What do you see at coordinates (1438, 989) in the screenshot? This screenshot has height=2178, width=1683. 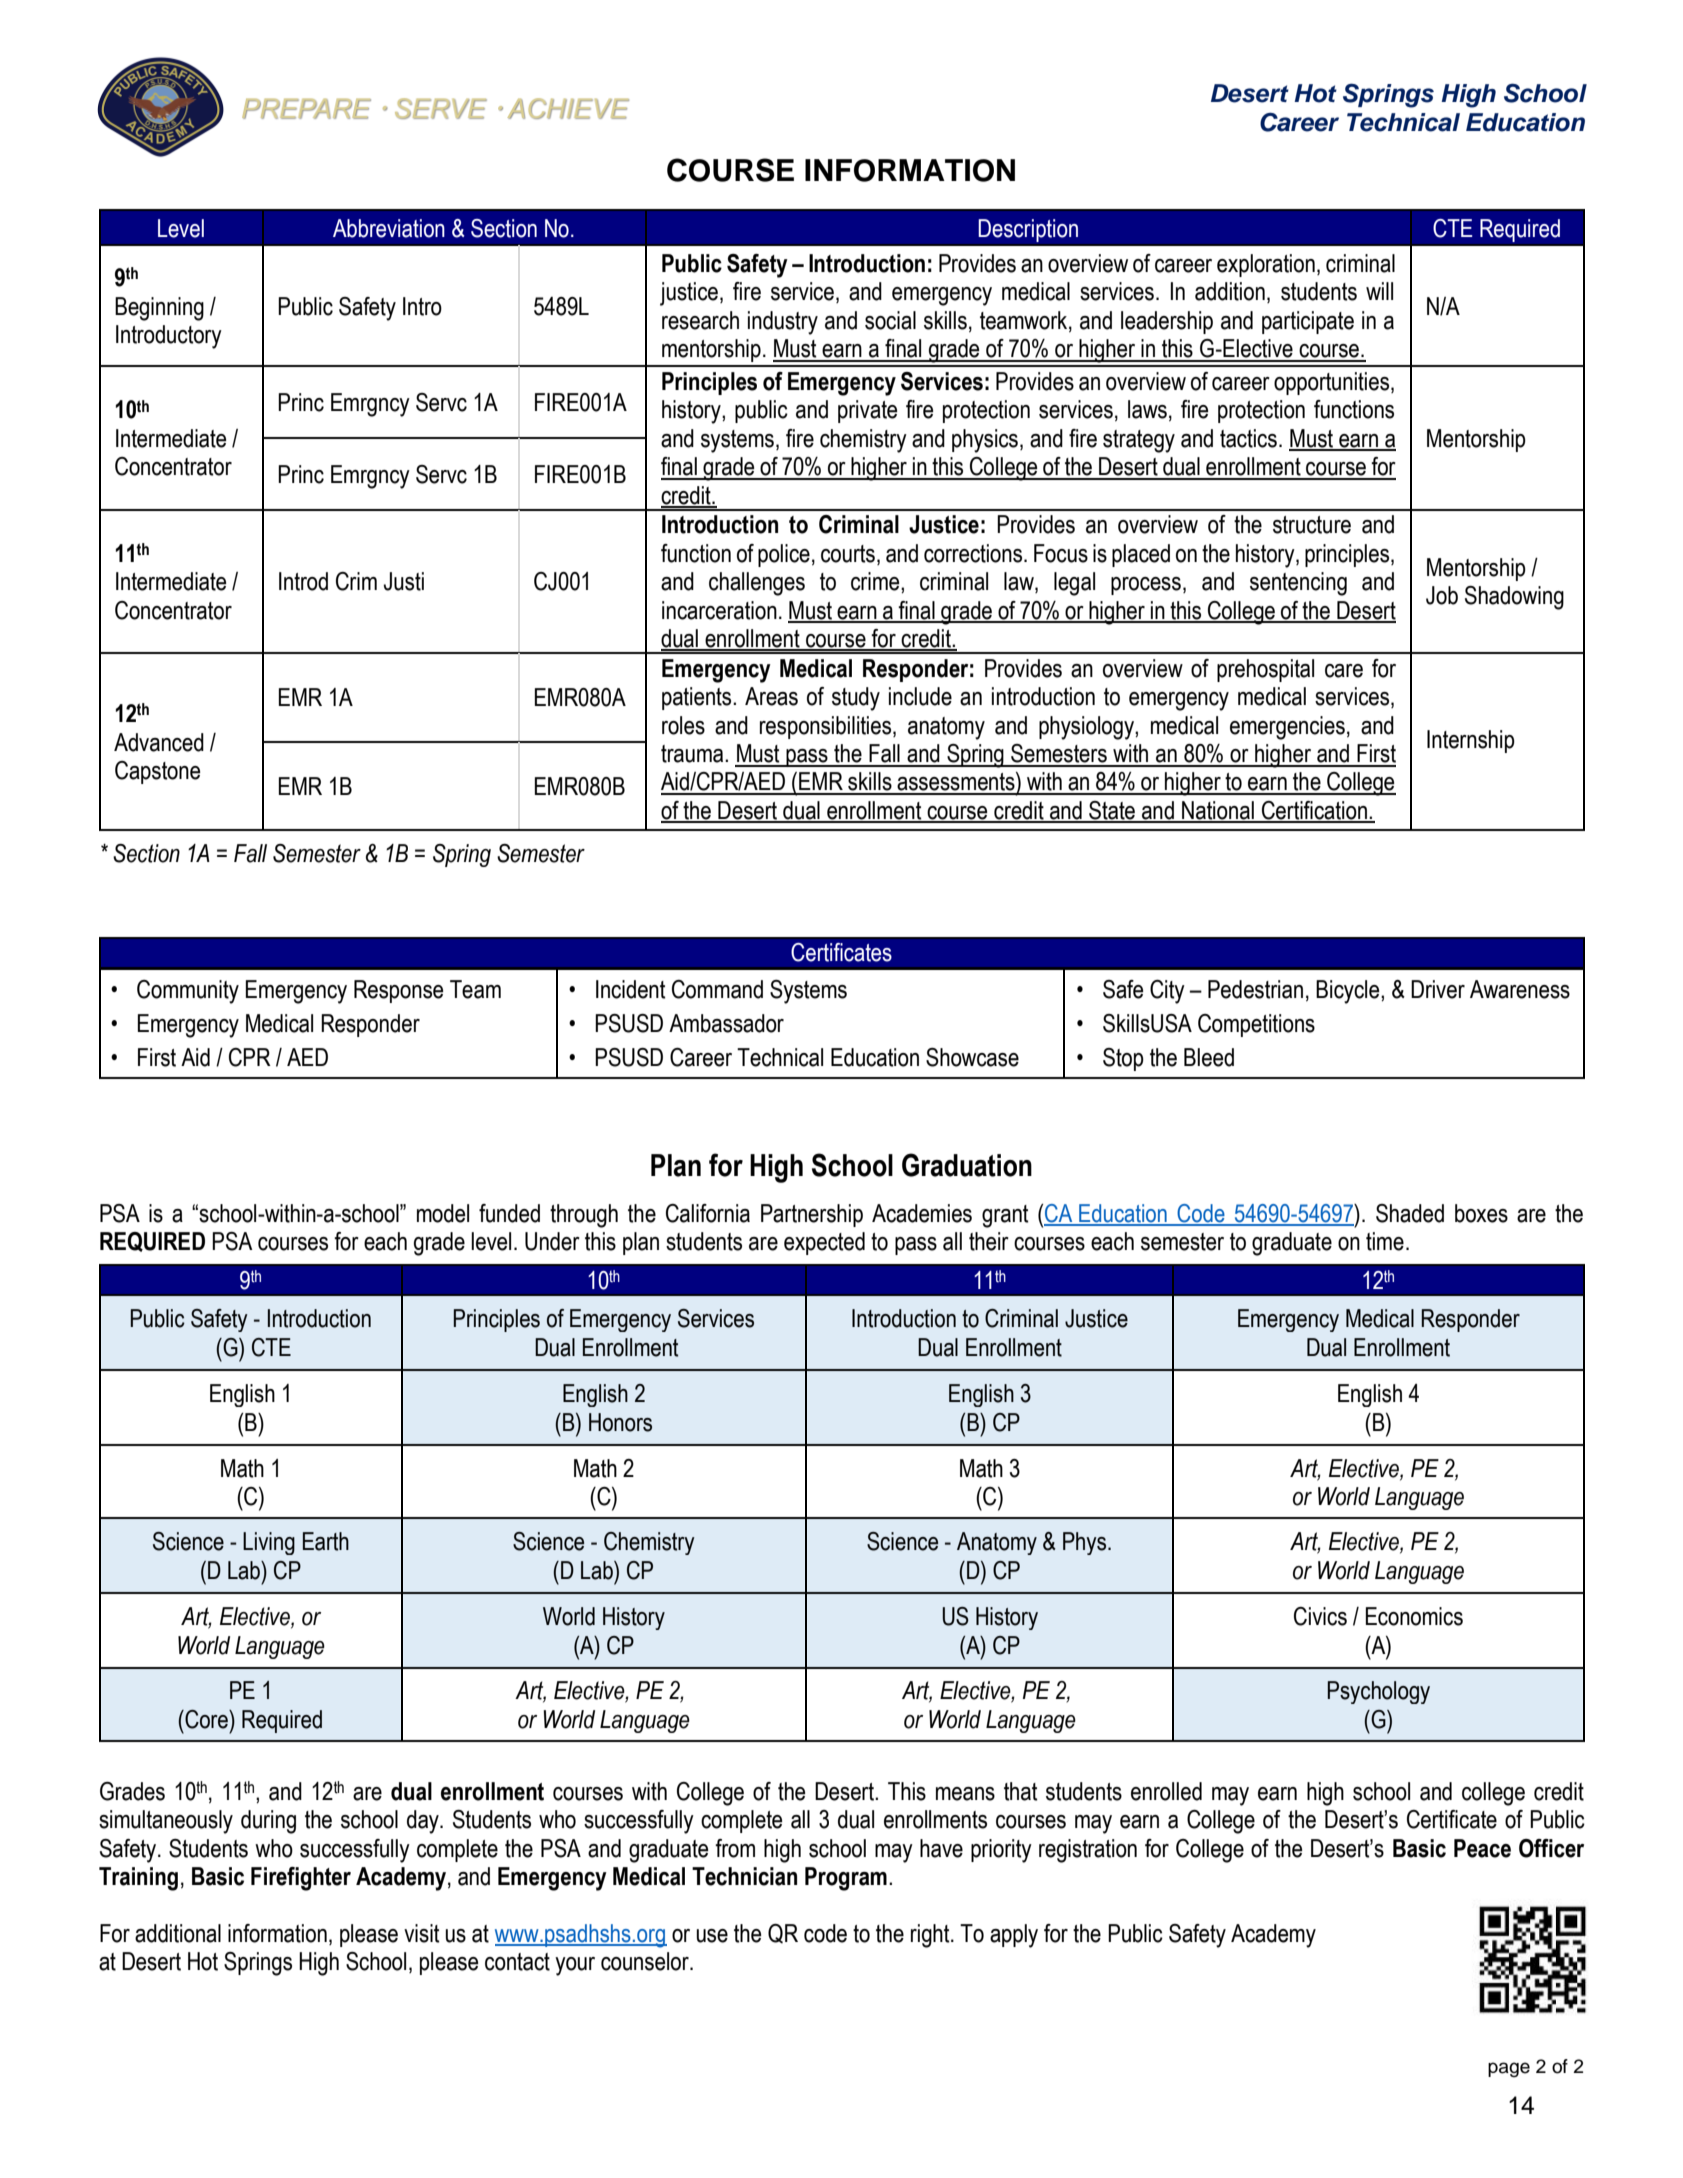 I see `Driver` at bounding box center [1438, 989].
